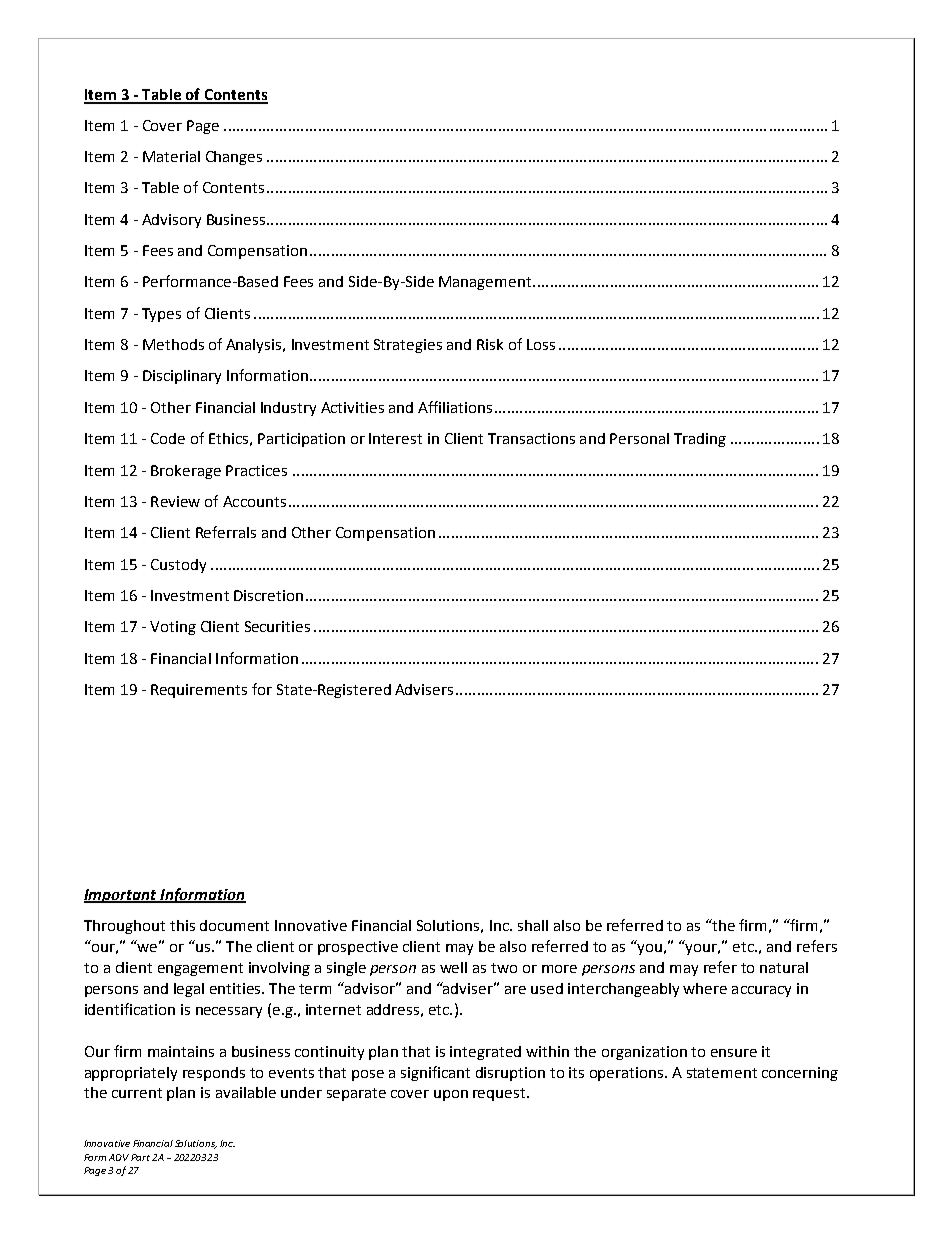 This image has height=1233, width=952. Describe the element at coordinates (171, 156) in the image. I see `Material` at that location.
